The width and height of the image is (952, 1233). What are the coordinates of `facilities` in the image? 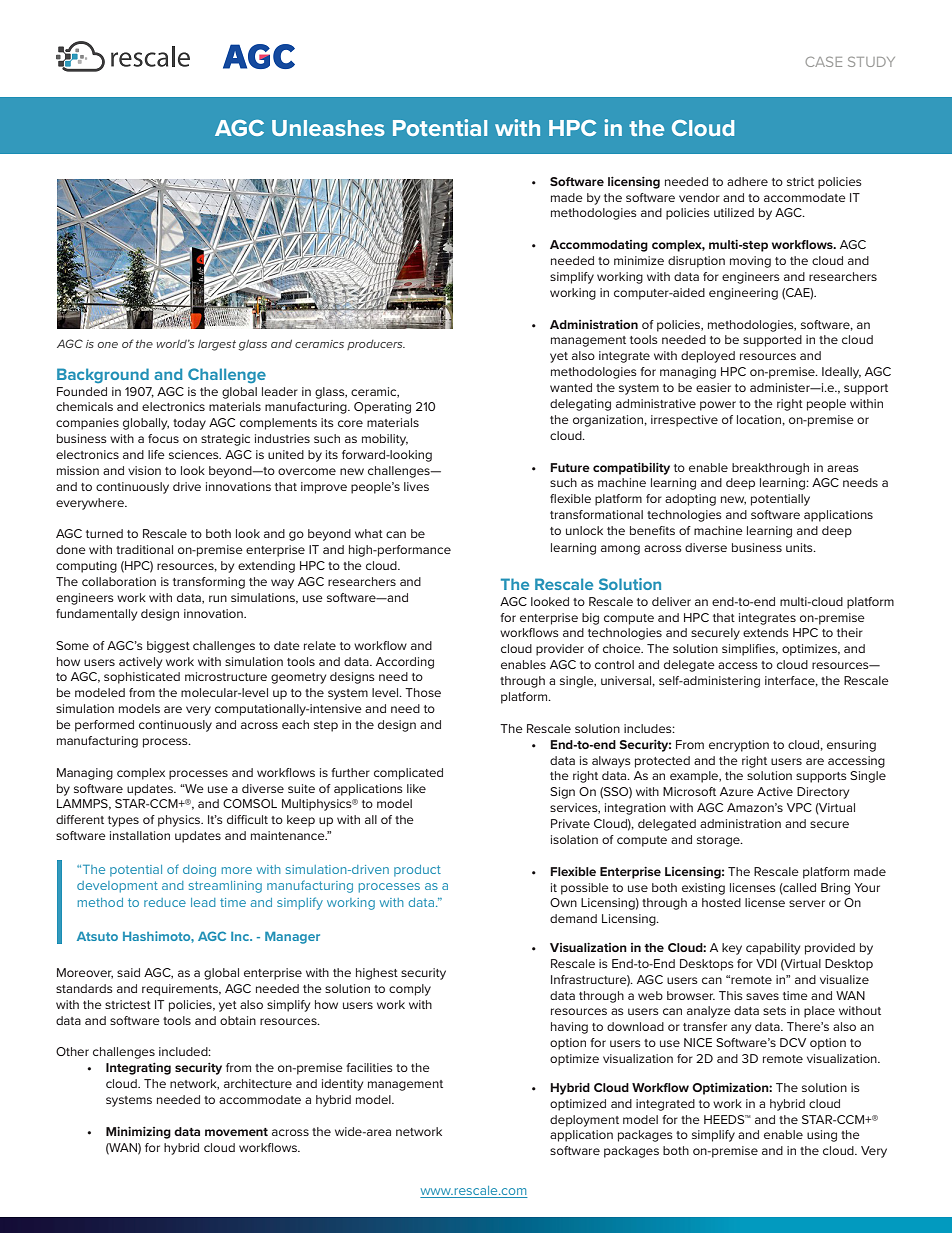 It's located at (369, 1067).
